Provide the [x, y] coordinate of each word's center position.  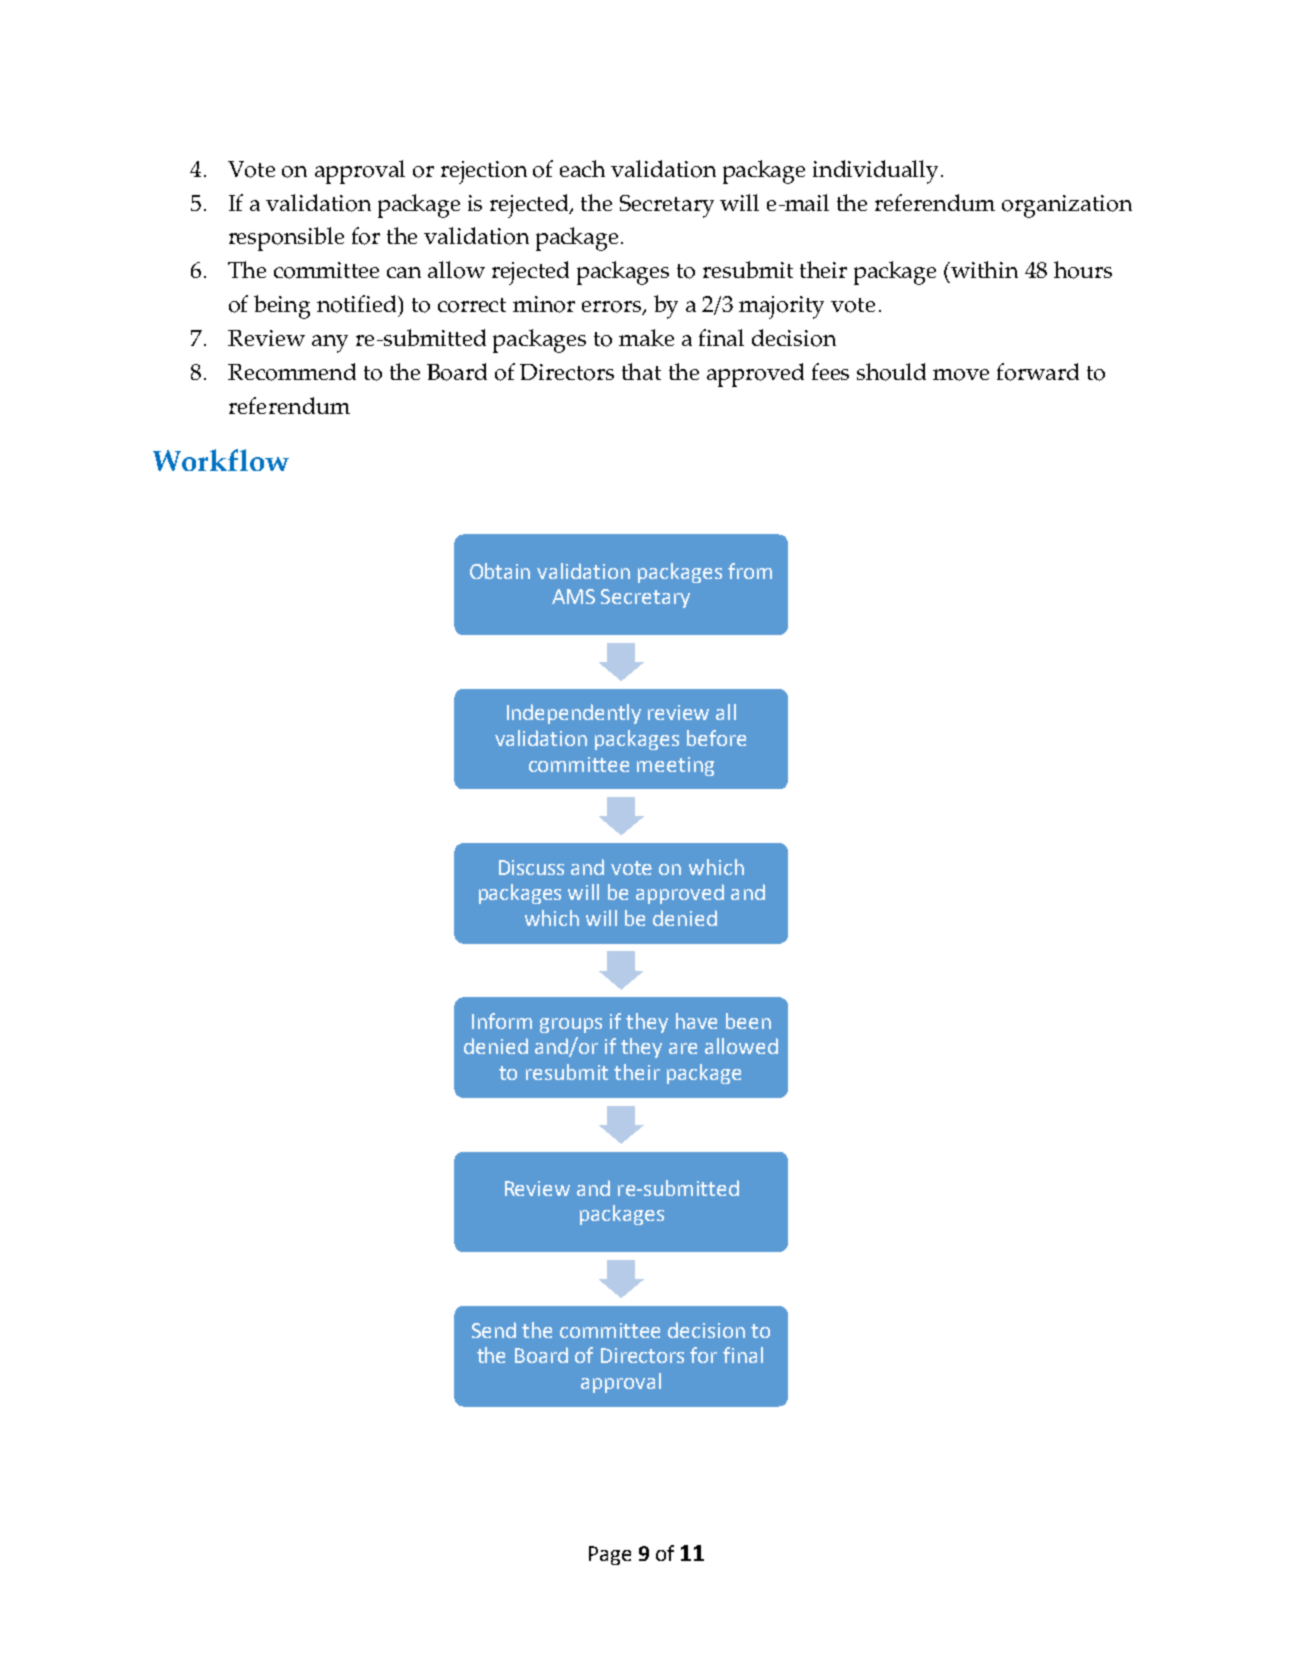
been [748, 1021]
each [582, 168]
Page [610, 1555]
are [683, 1048]
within [984, 269]
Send [494, 1330]
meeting [675, 766]
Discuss [531, 867]
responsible [286, 239]
